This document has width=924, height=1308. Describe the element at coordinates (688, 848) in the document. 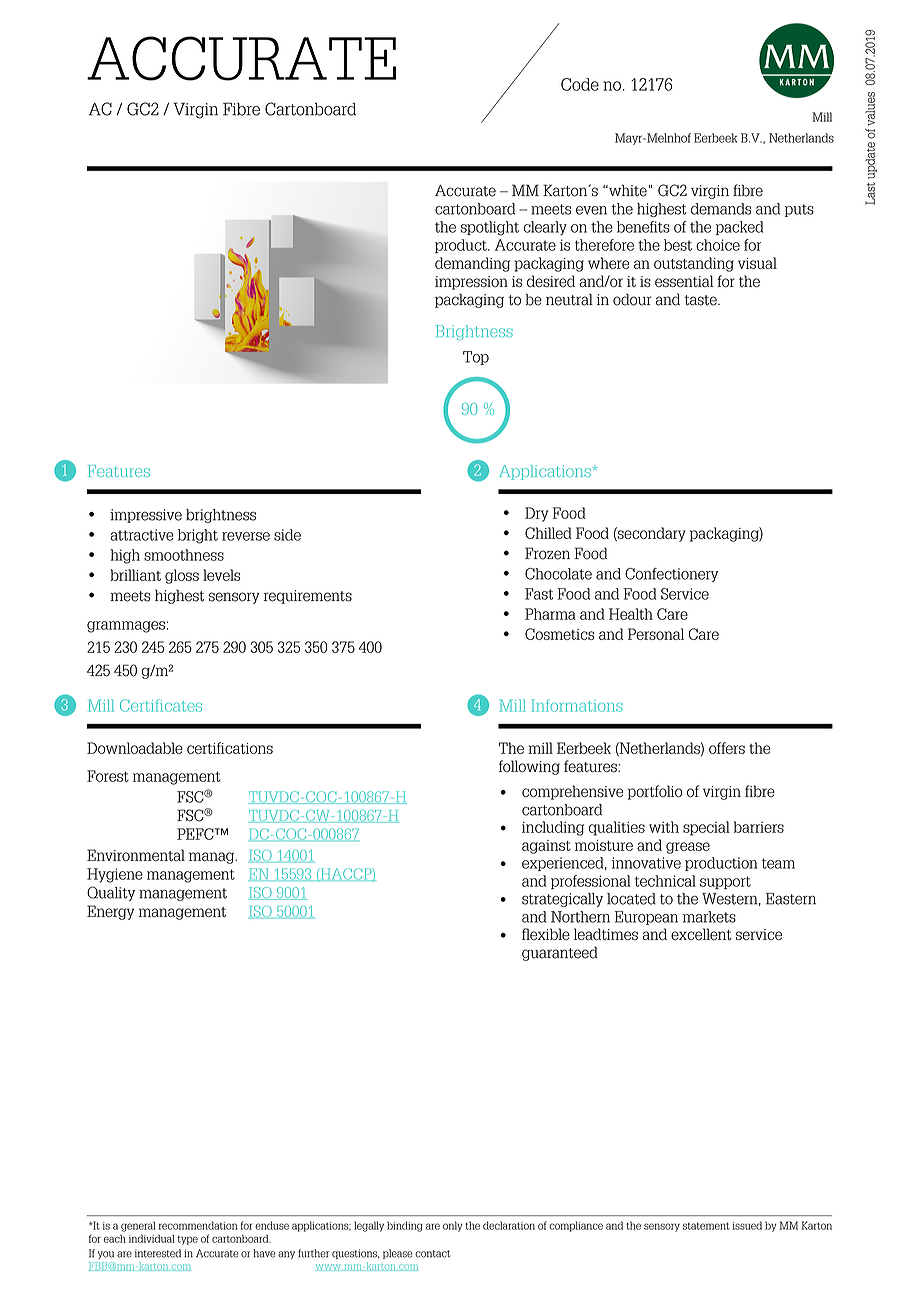

I see `grease` at that location.
